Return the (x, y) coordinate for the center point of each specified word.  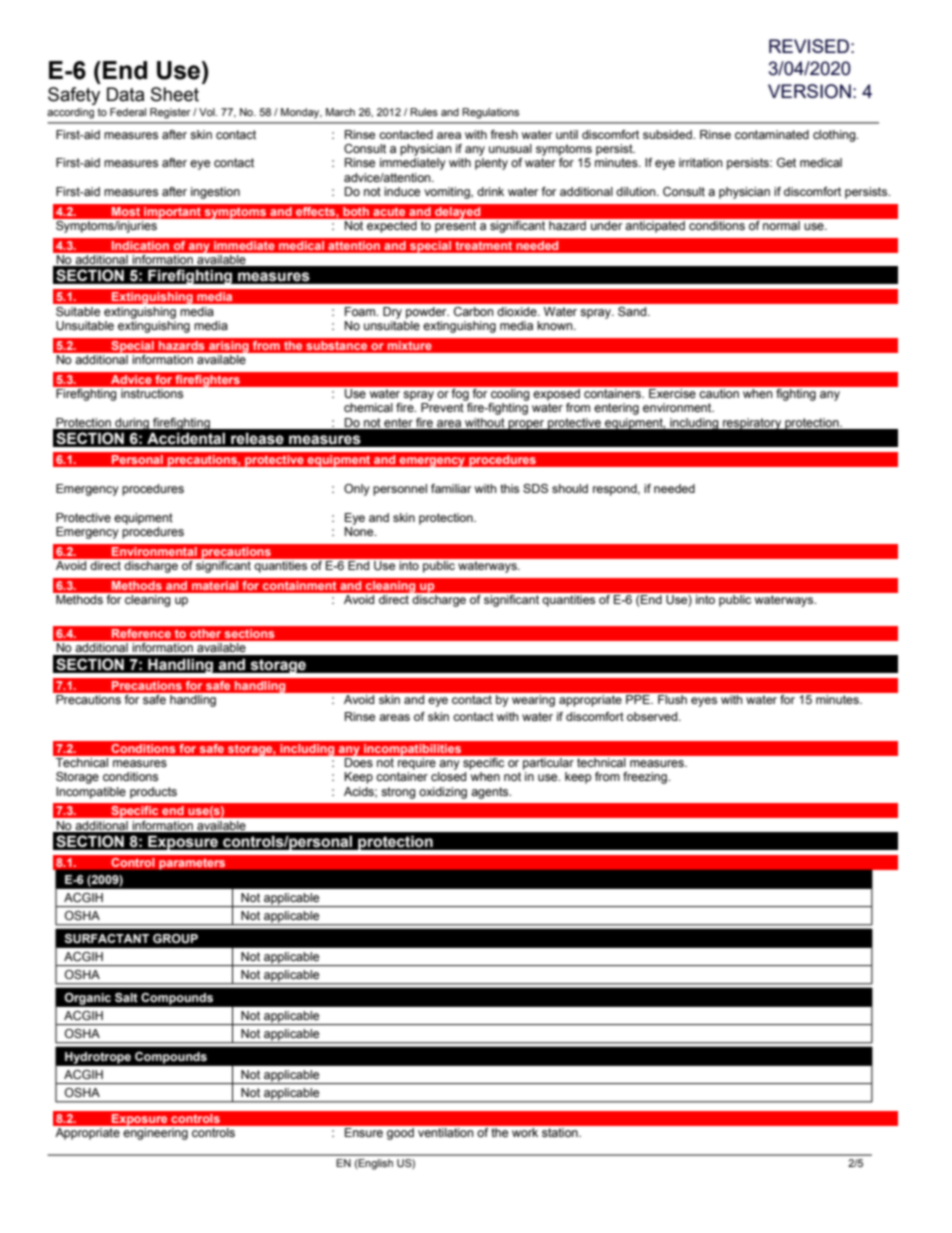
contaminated (772, 134)
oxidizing (443, 793)
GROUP (175, 939)
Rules (424, 112)
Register (170, 113)
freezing (646, 778)
